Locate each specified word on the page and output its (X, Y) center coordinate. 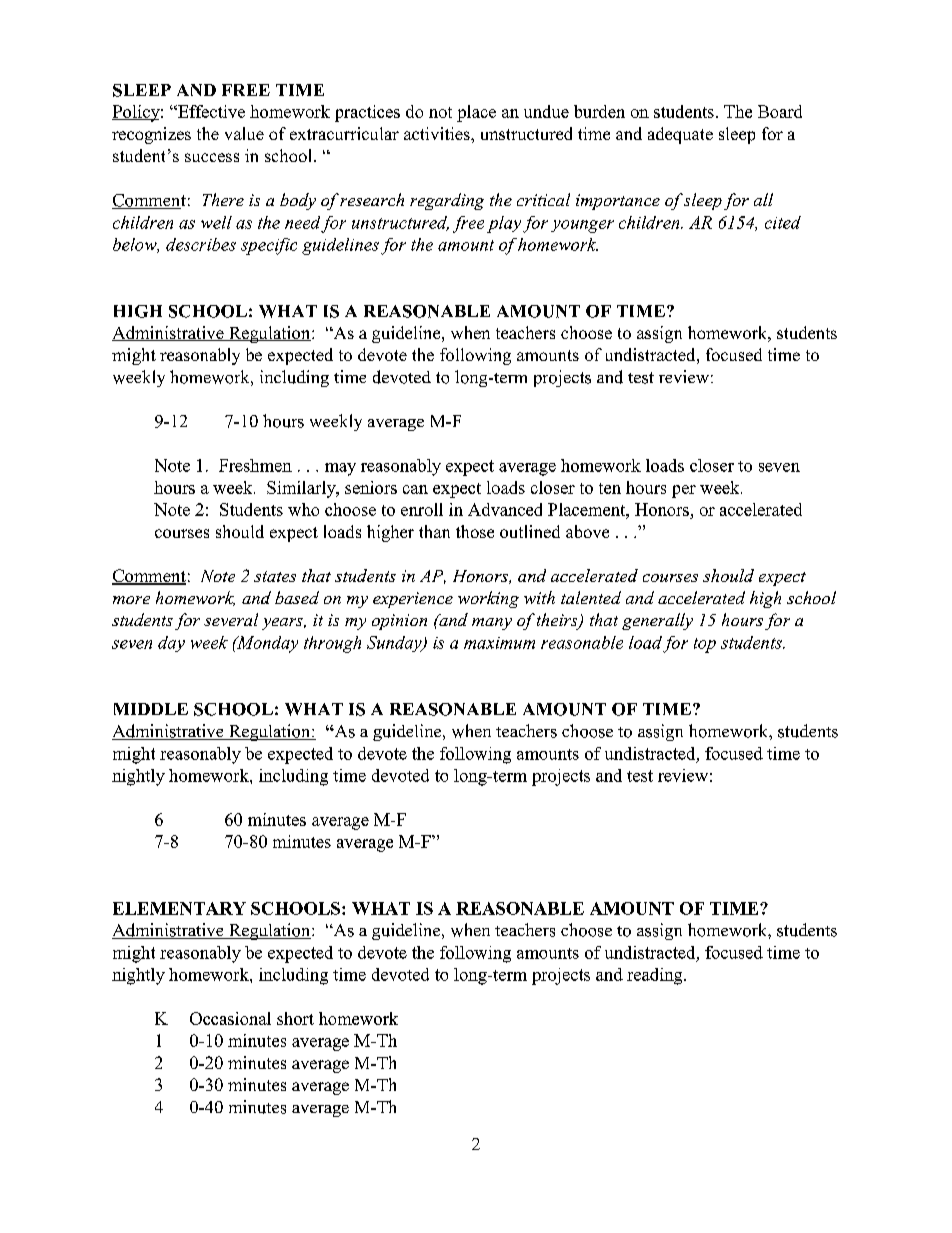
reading (656, 976)
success (212, 157)
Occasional (230, 1018)
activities (438, 133)
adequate (680, 135)
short (295, 1018)
